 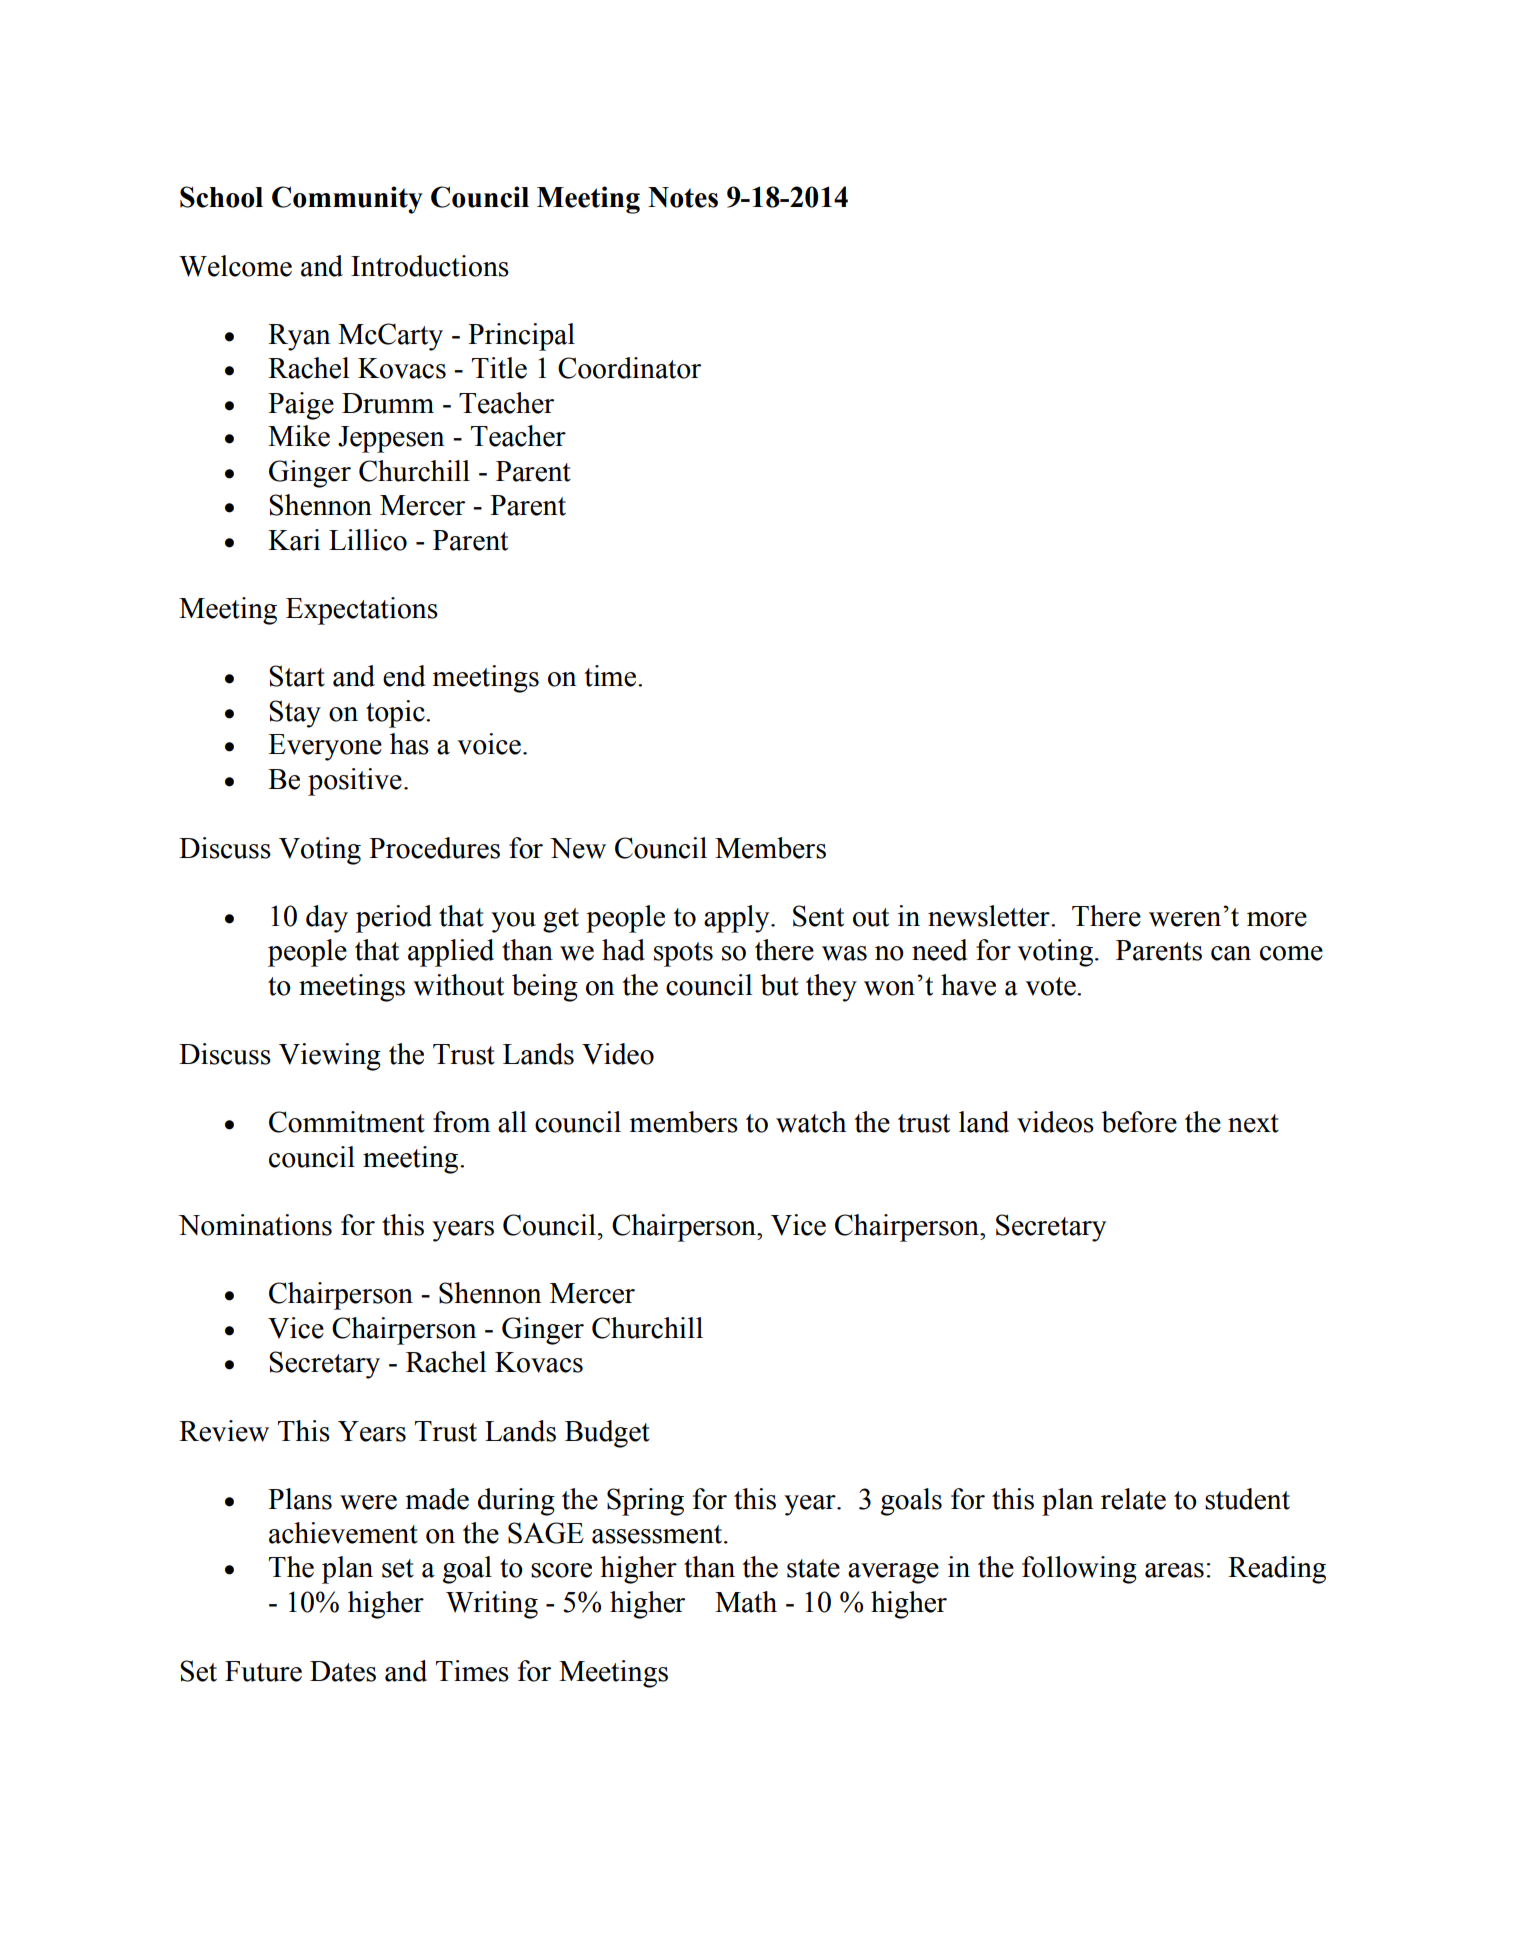 I want to click on can, so click(x=1231, y=953).
